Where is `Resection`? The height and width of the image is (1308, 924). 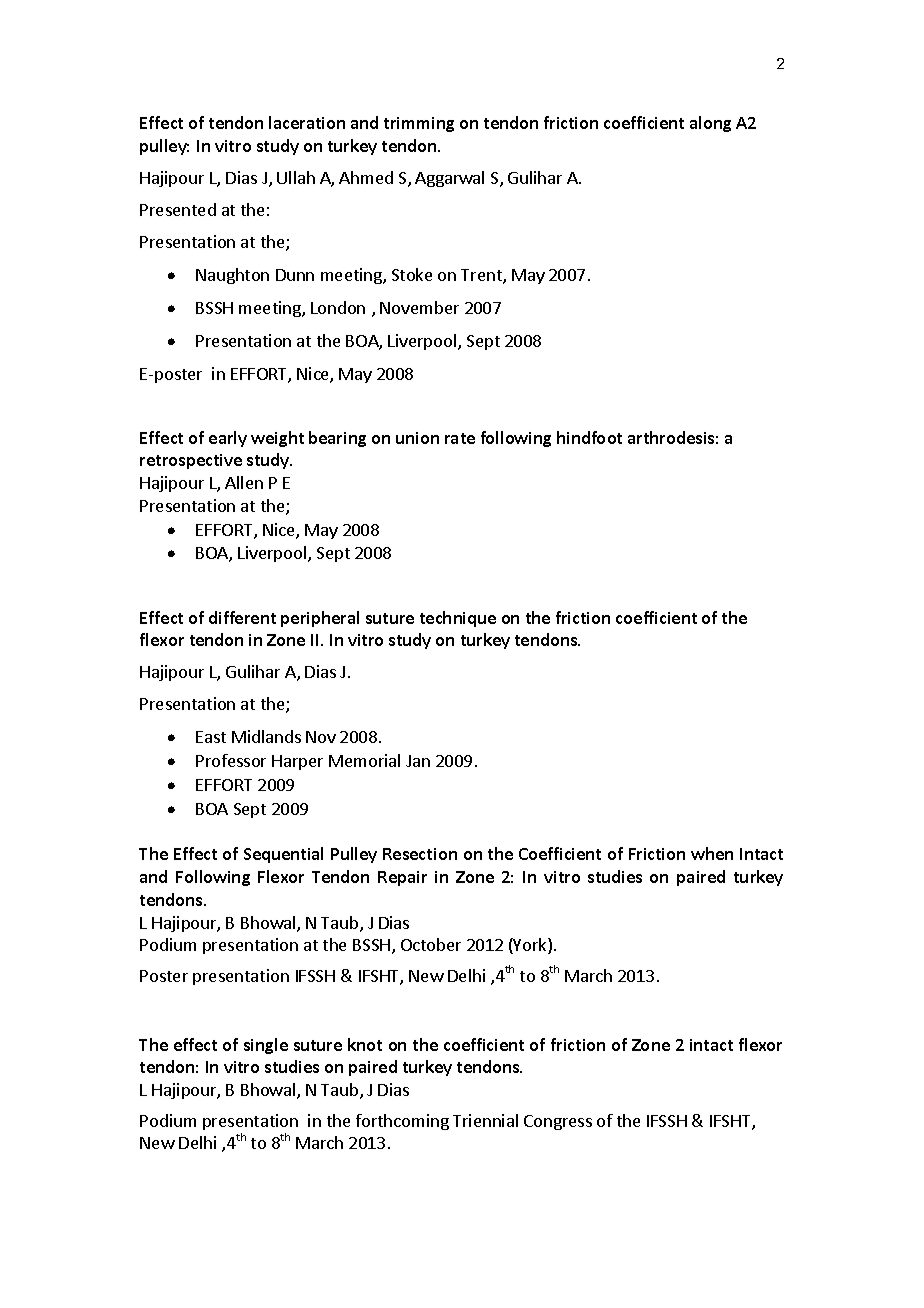
Resection is located at coordinates (420, 854).
